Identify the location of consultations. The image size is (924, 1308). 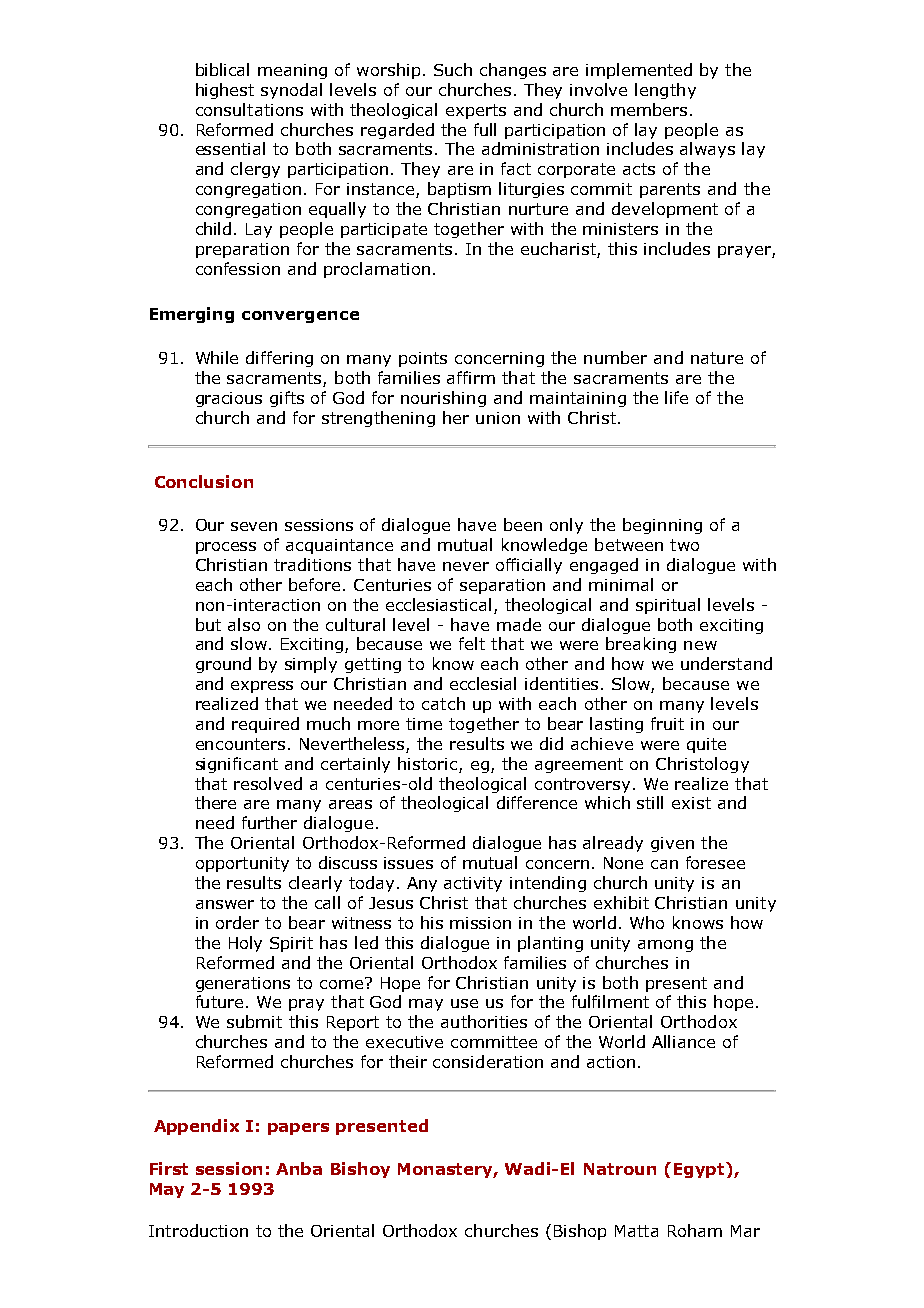
(249, 109).
